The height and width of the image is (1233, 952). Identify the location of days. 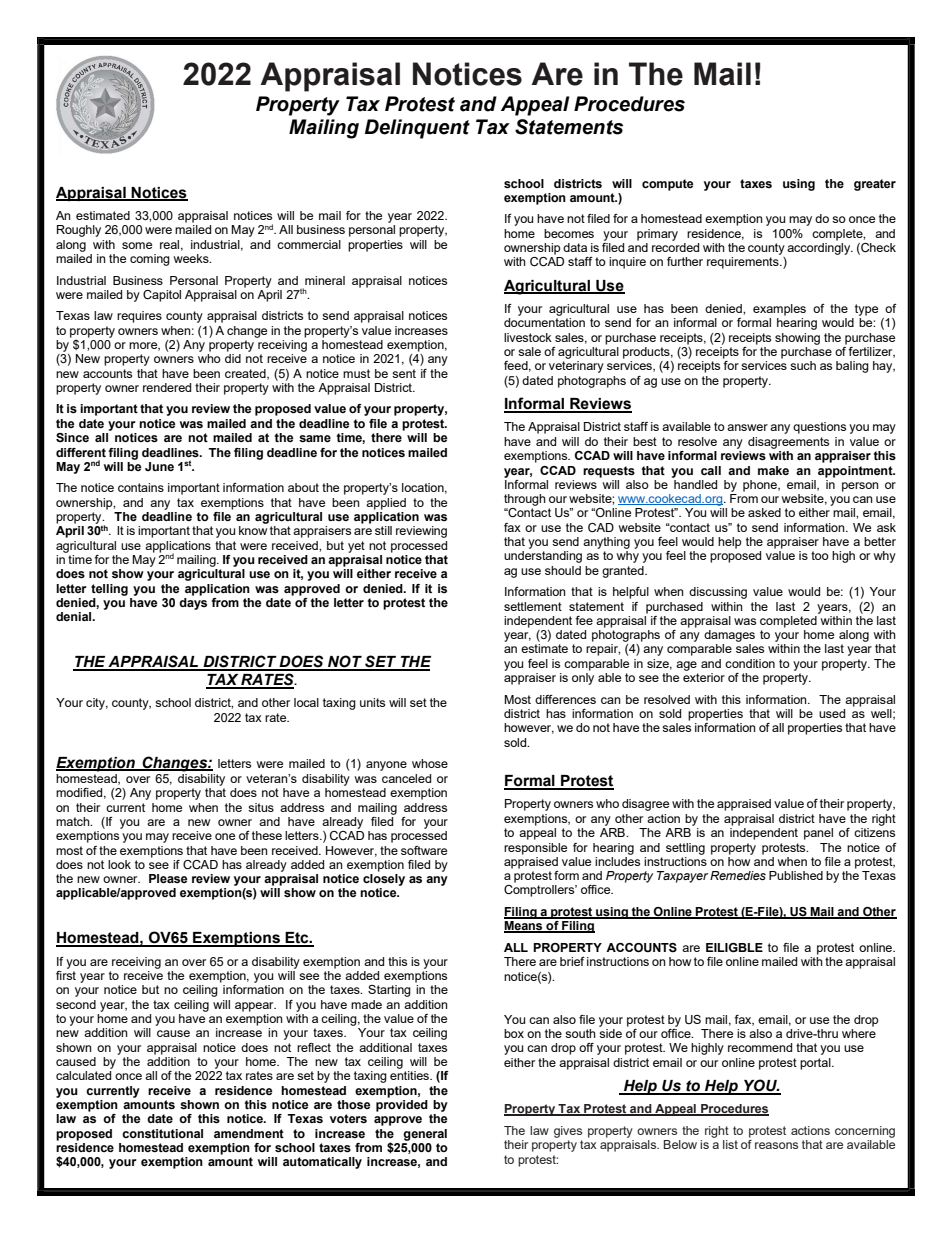
(193, 602).
